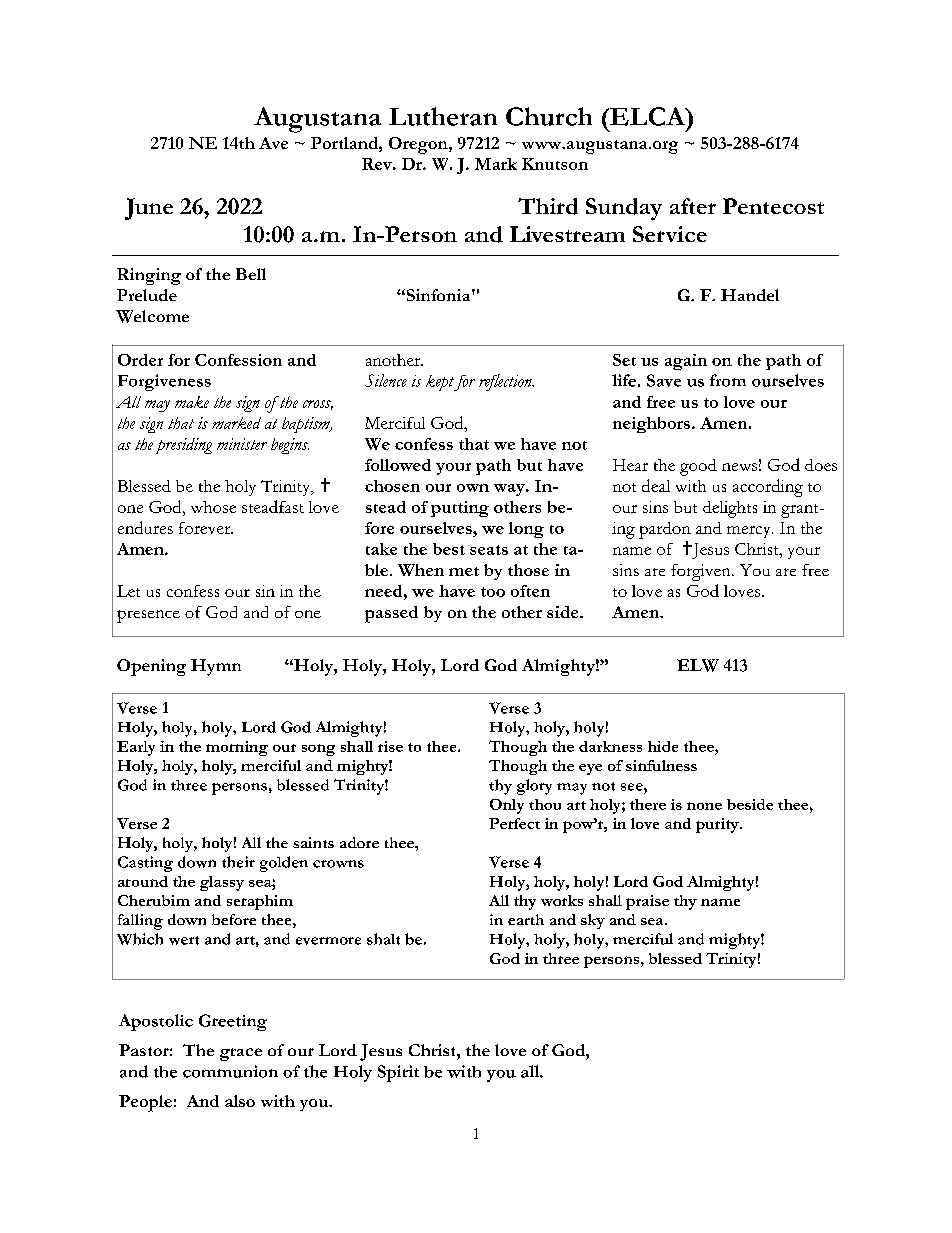  What do you see at coordinates (443, 116) in the screenshot?
I see `Lutheran` at bounding box center [443, 116].
